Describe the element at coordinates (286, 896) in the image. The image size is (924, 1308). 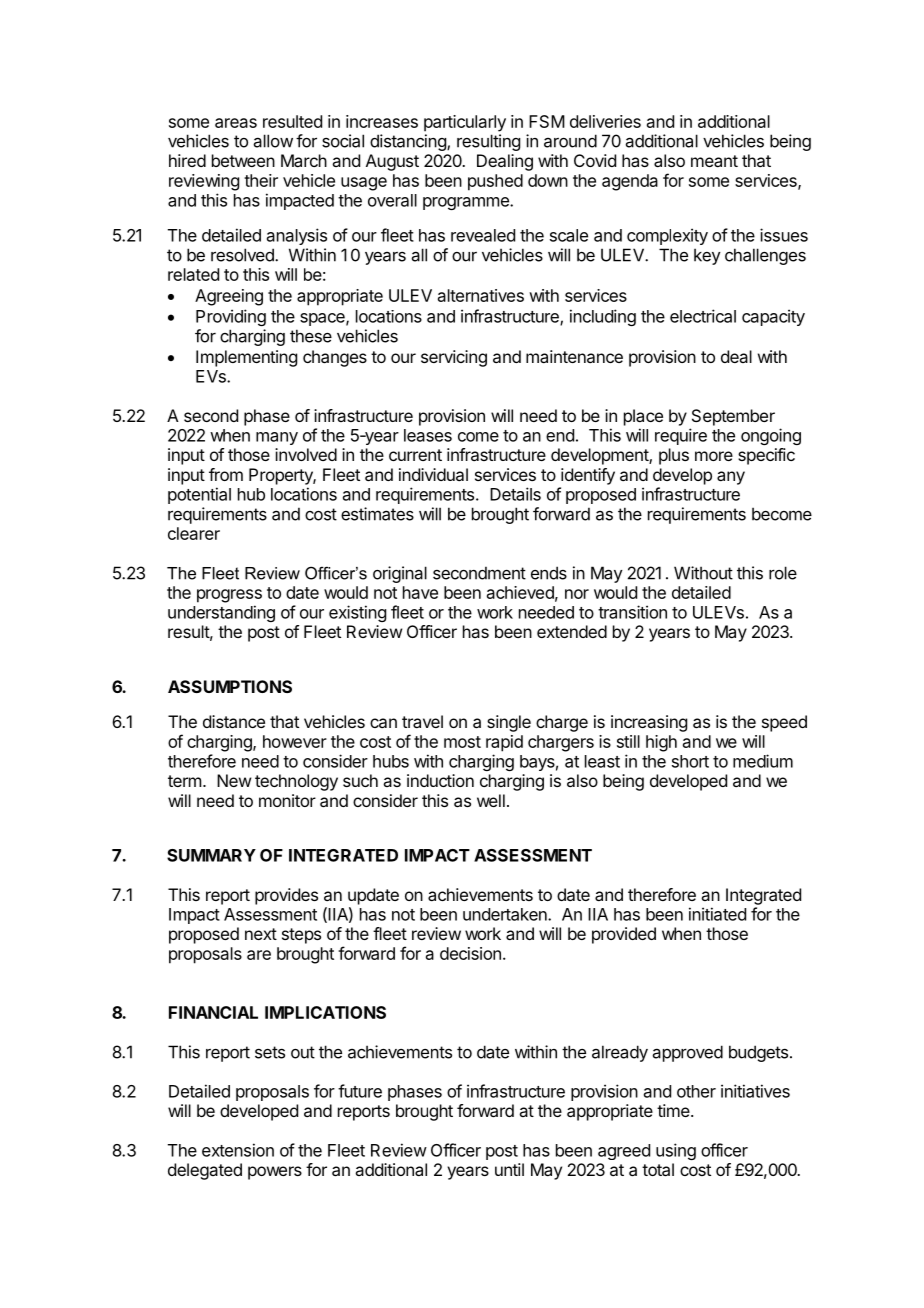
I see `provides` at that location.
